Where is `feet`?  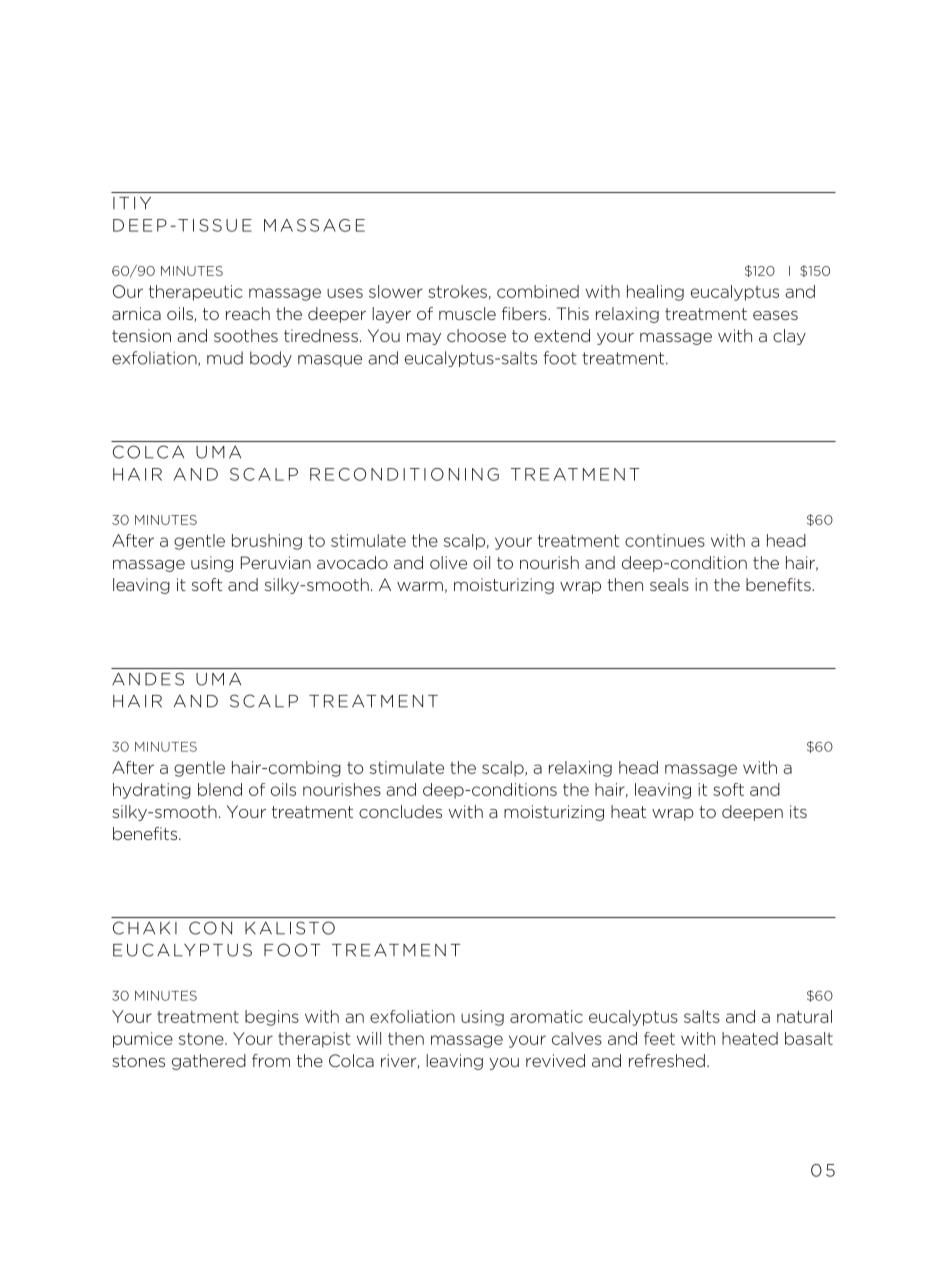 feet is located at coordinates (659, 1038).
